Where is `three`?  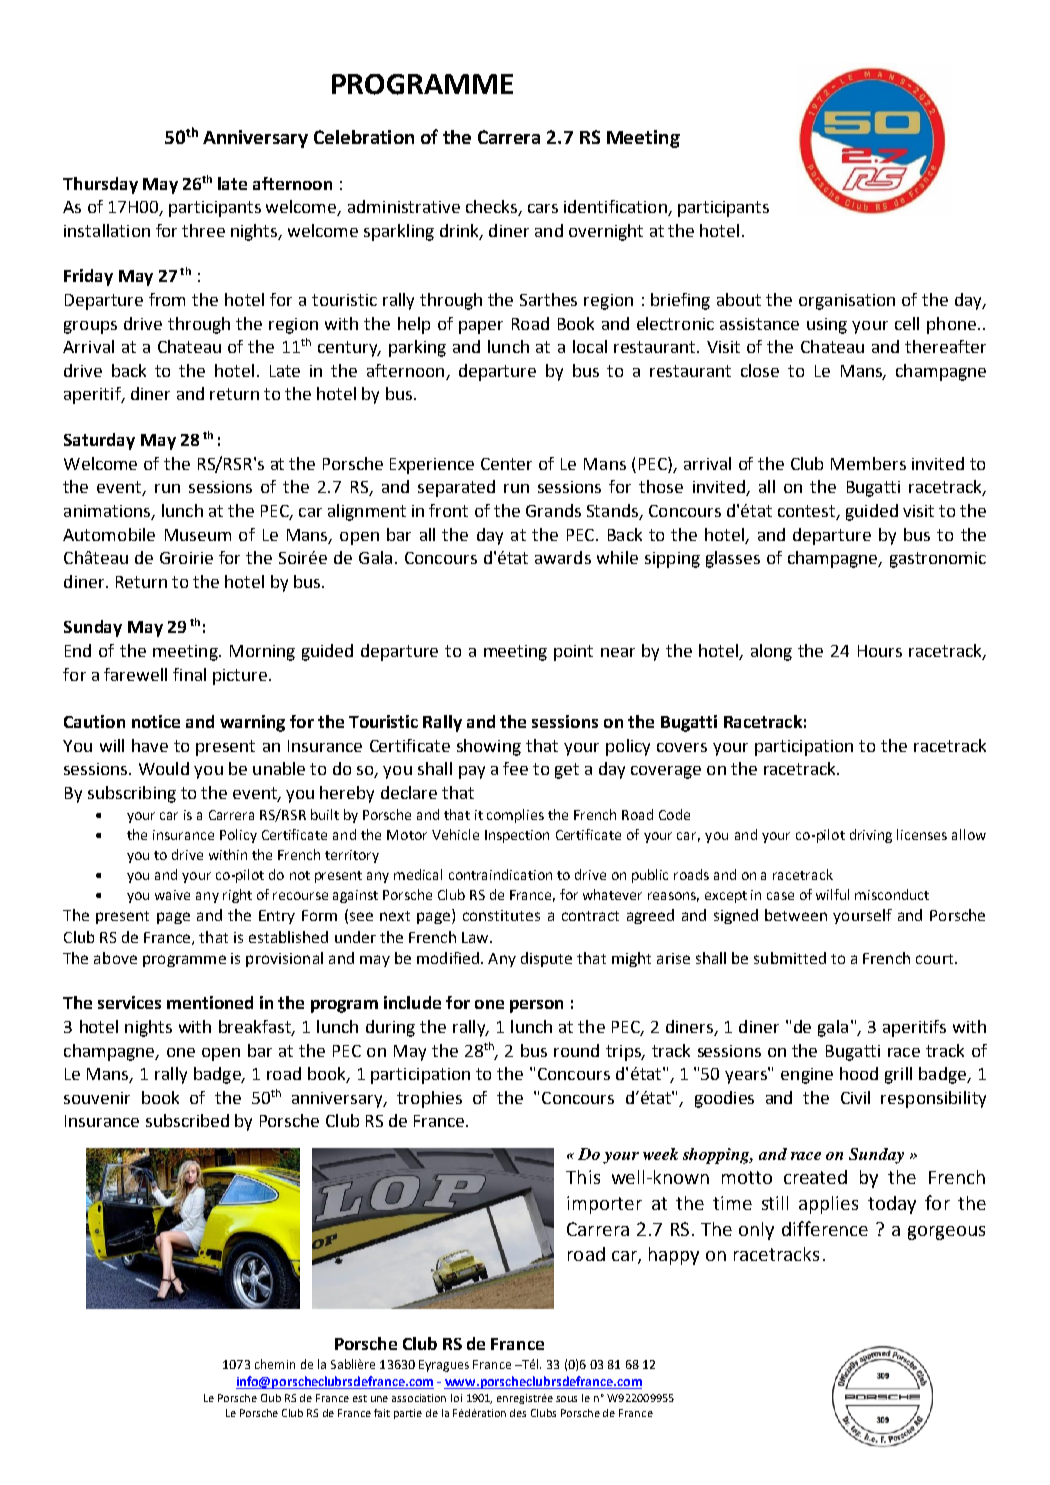 three is located at coordinates (203, 230).
